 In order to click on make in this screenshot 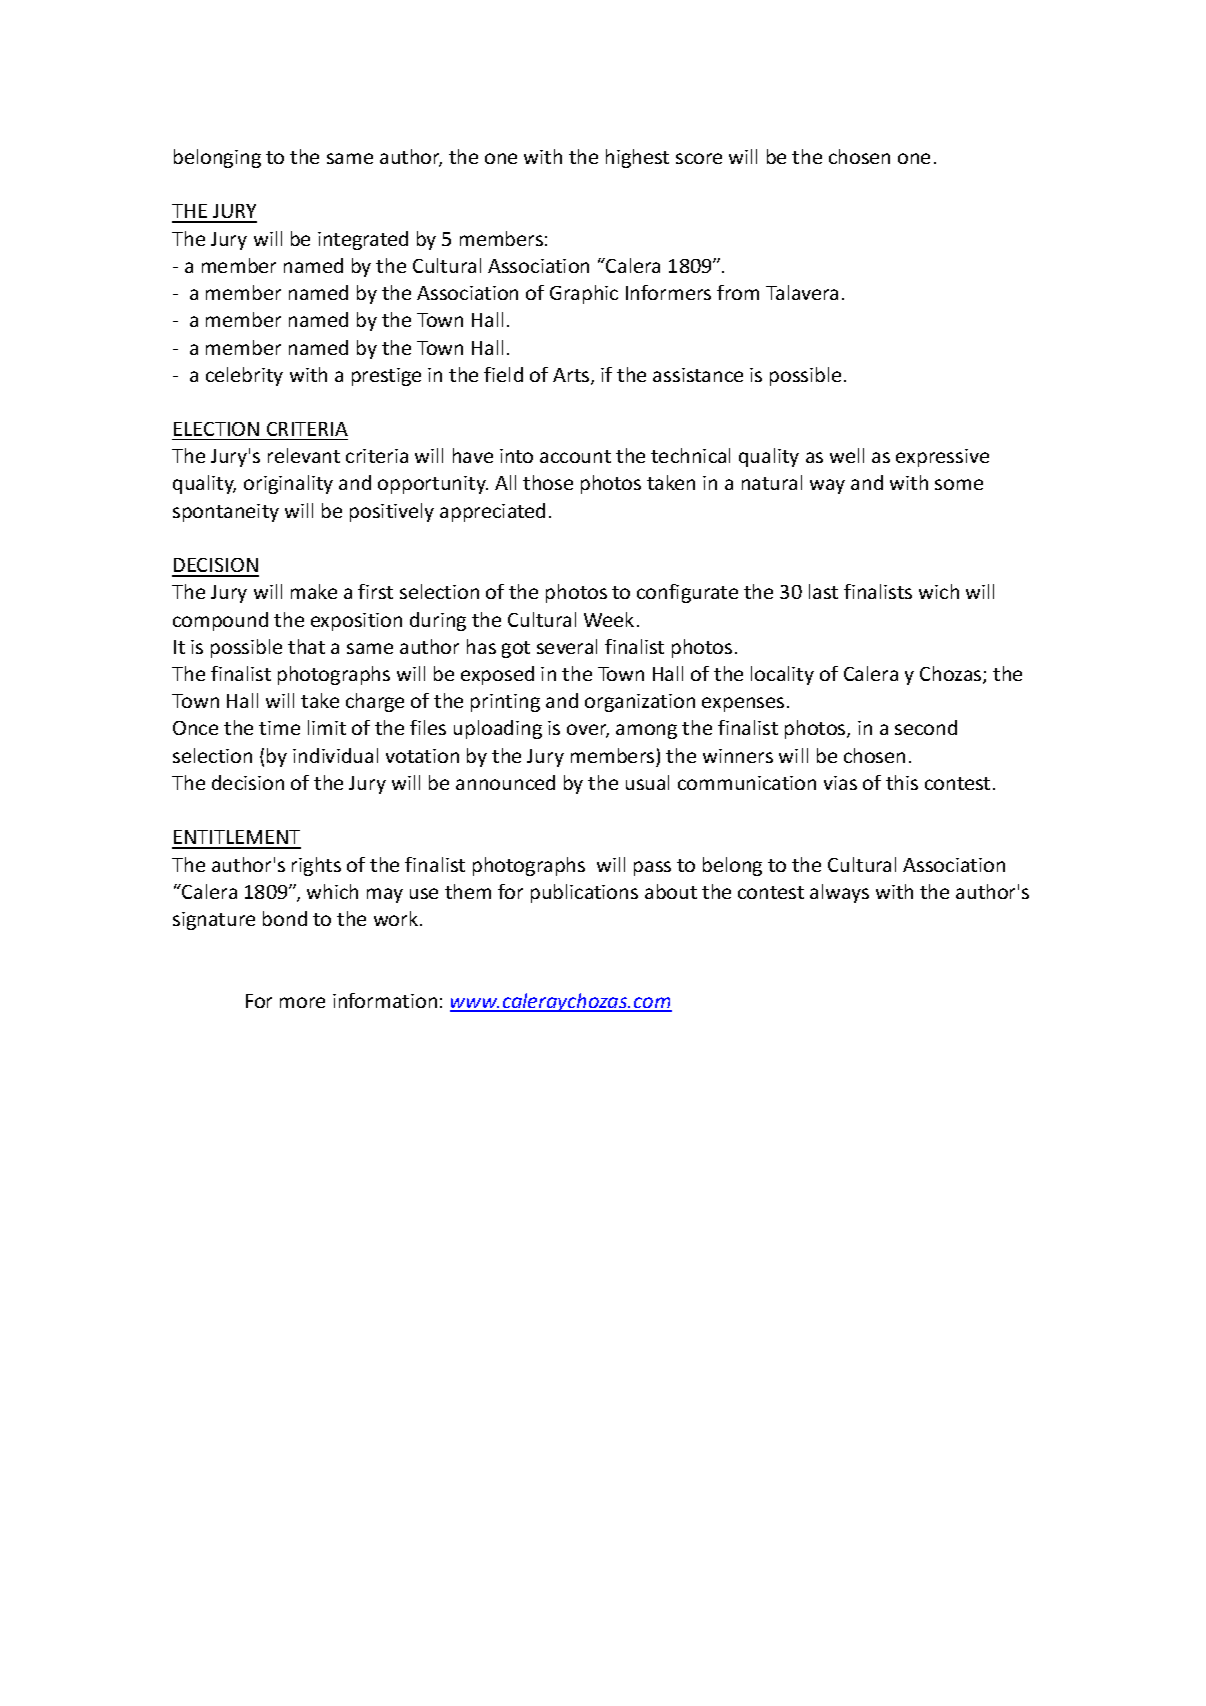, I will do `click(314, 591)`.
